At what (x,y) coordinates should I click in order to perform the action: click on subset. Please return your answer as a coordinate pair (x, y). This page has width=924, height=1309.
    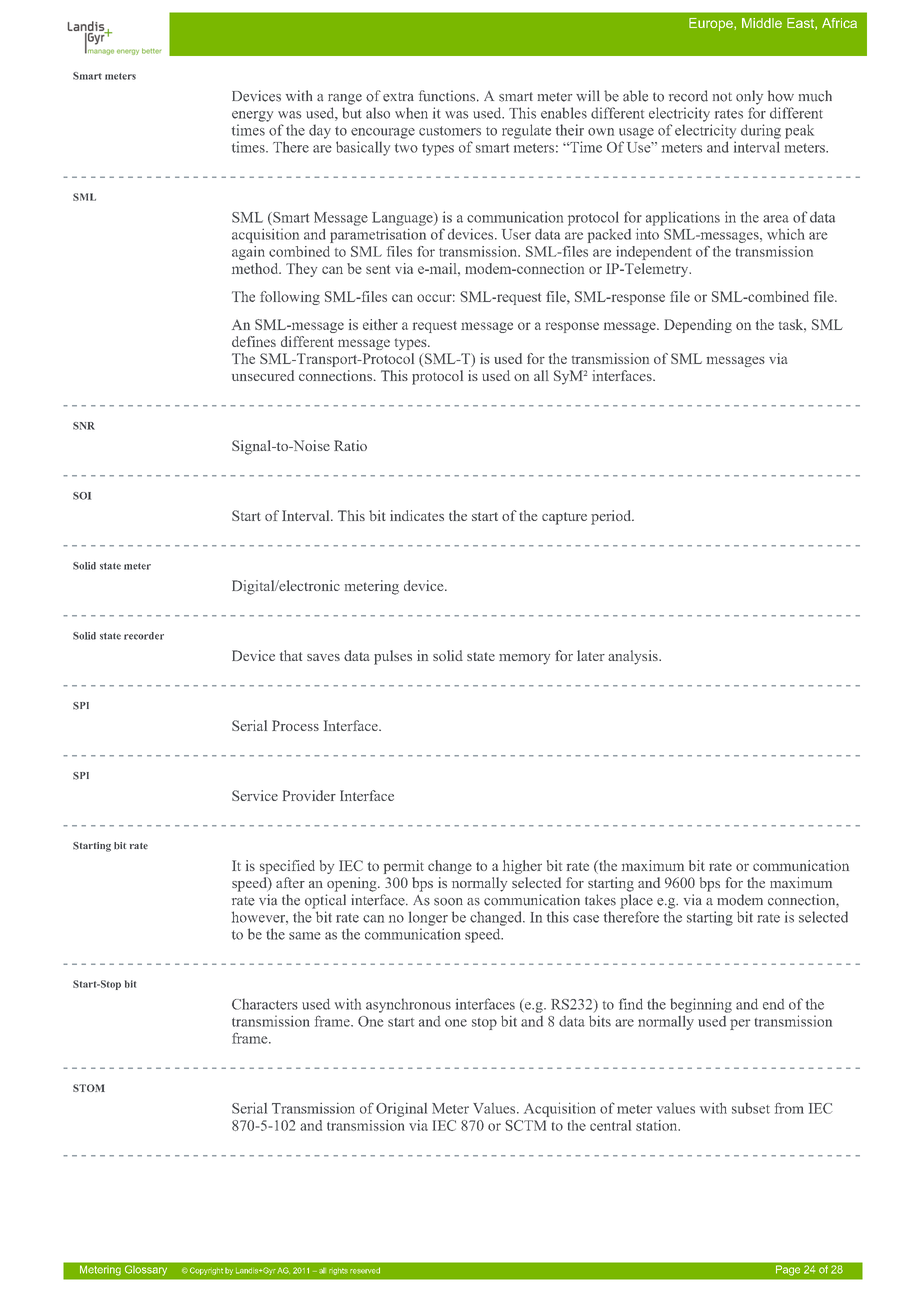
    Looking at the image, I should click on (751, 1108).
